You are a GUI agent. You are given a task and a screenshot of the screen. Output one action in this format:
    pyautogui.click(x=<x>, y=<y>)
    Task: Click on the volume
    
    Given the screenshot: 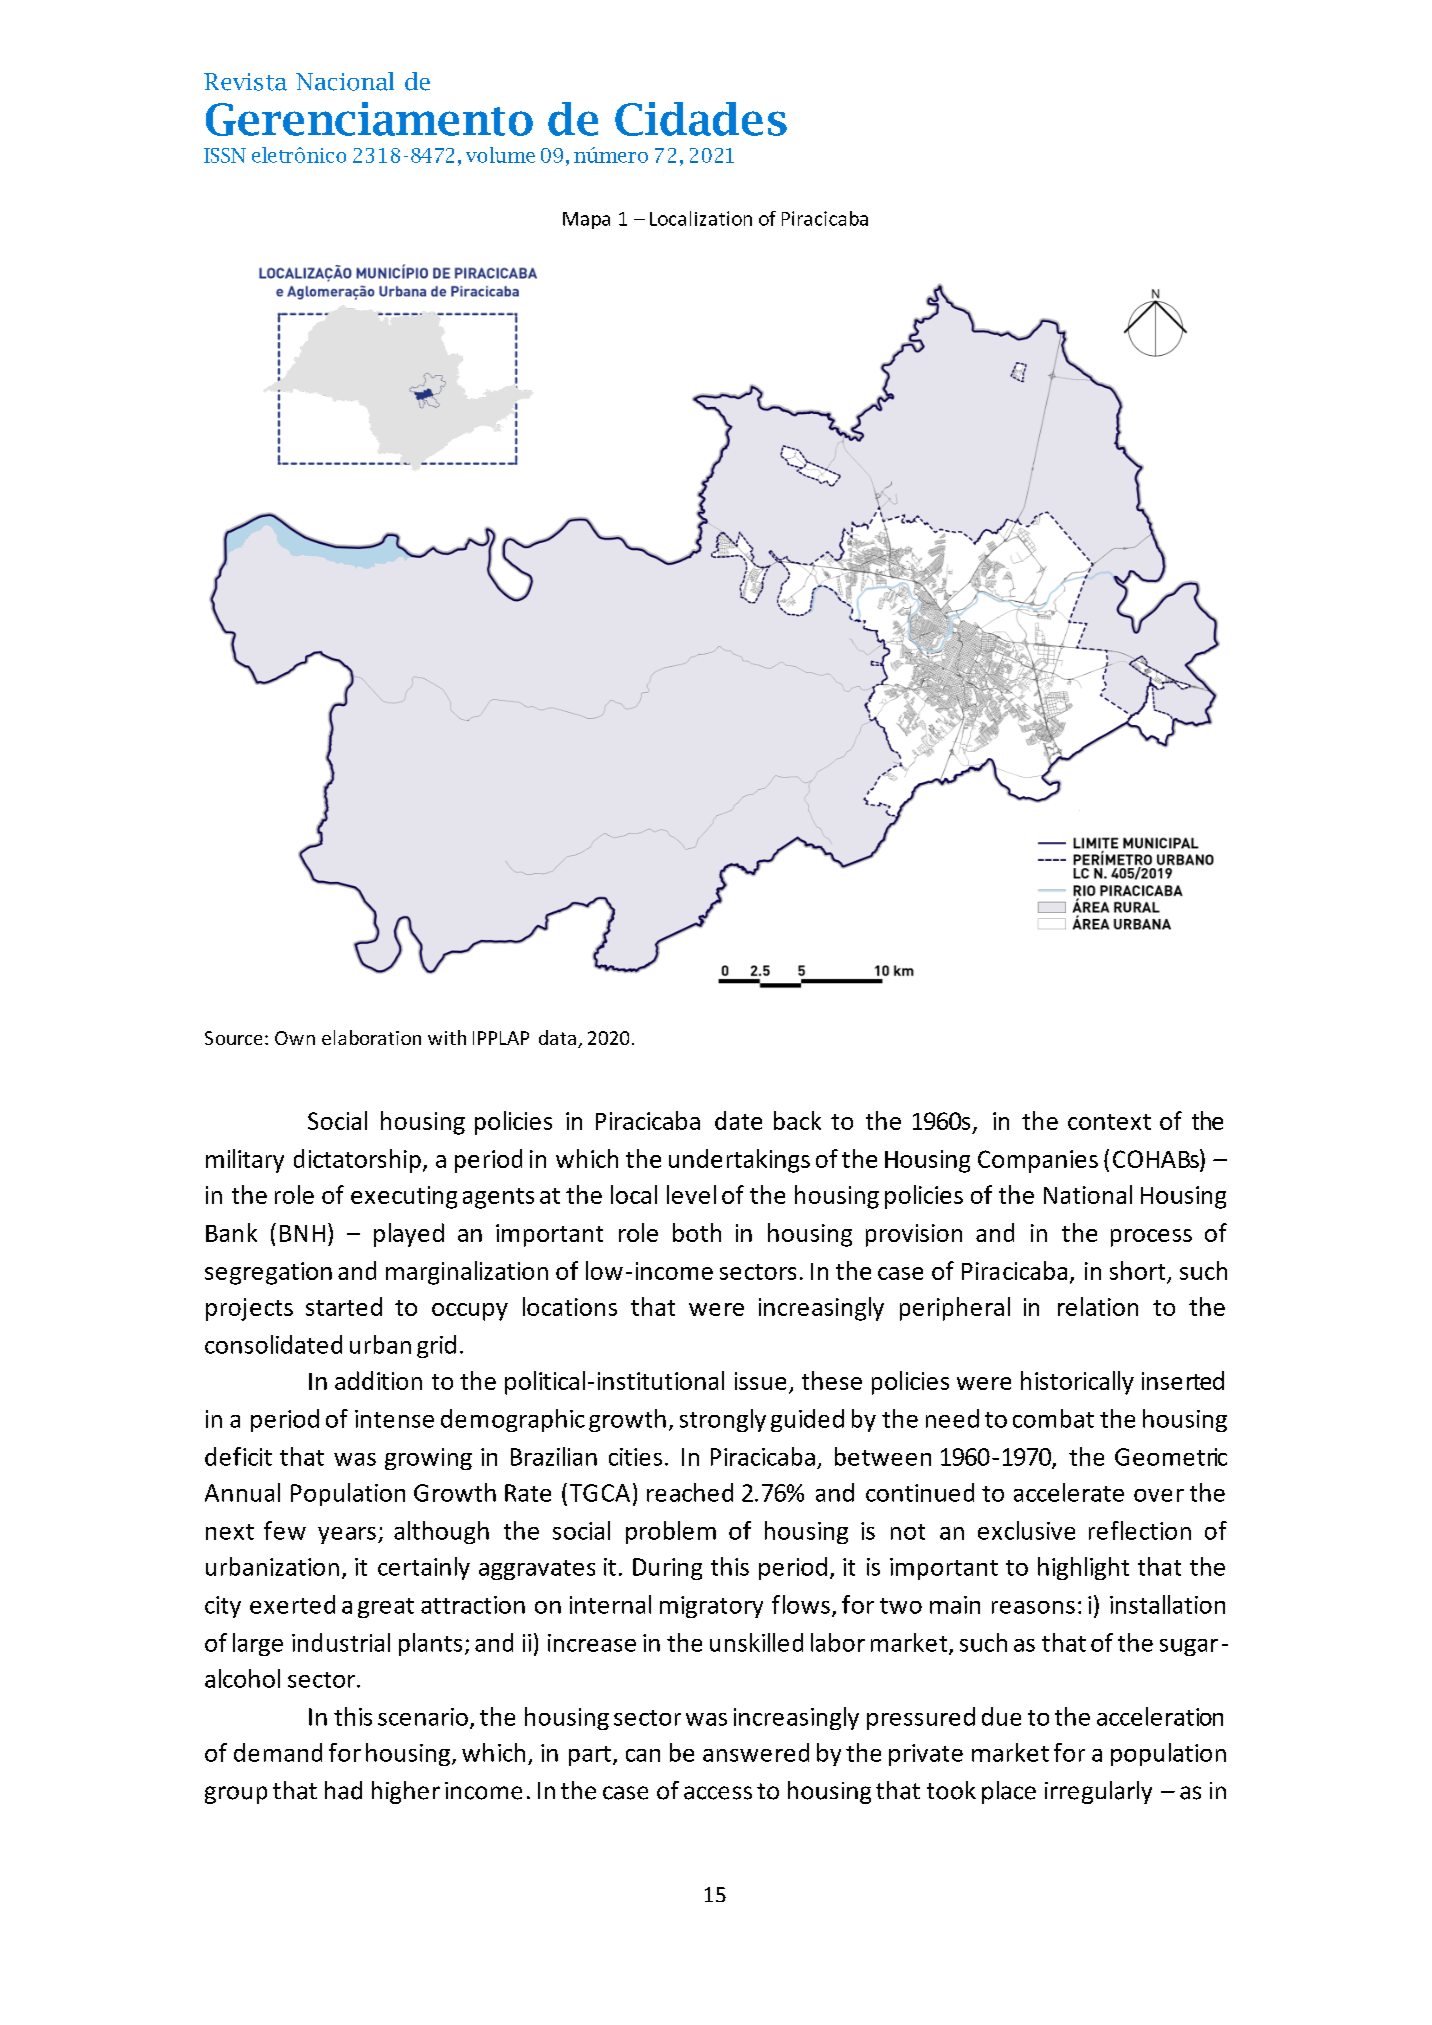 What is the action you would take?
    pyautogui.click(x=500, y=155)
